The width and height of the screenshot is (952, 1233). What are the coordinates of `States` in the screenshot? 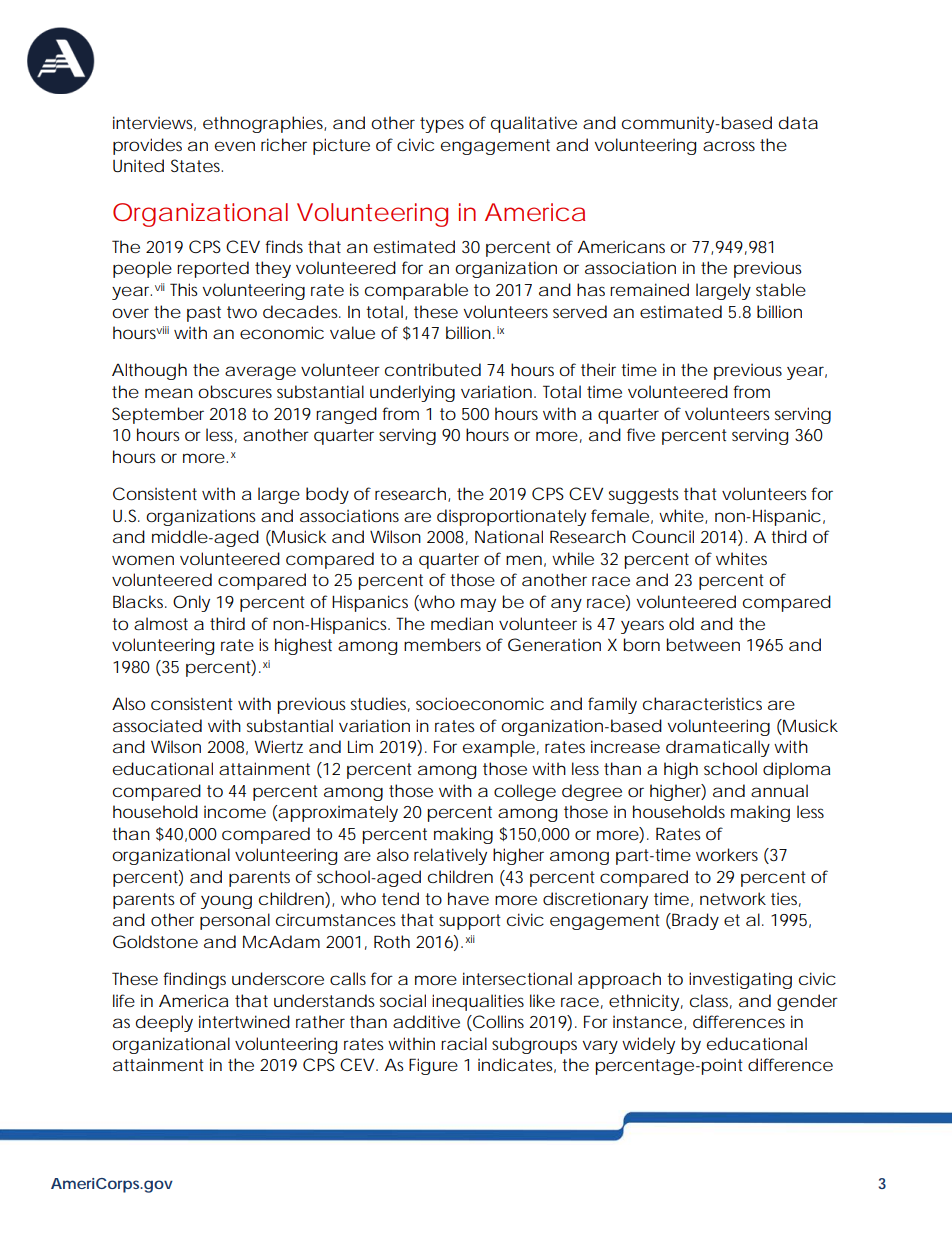 It's located at (197, 165).
